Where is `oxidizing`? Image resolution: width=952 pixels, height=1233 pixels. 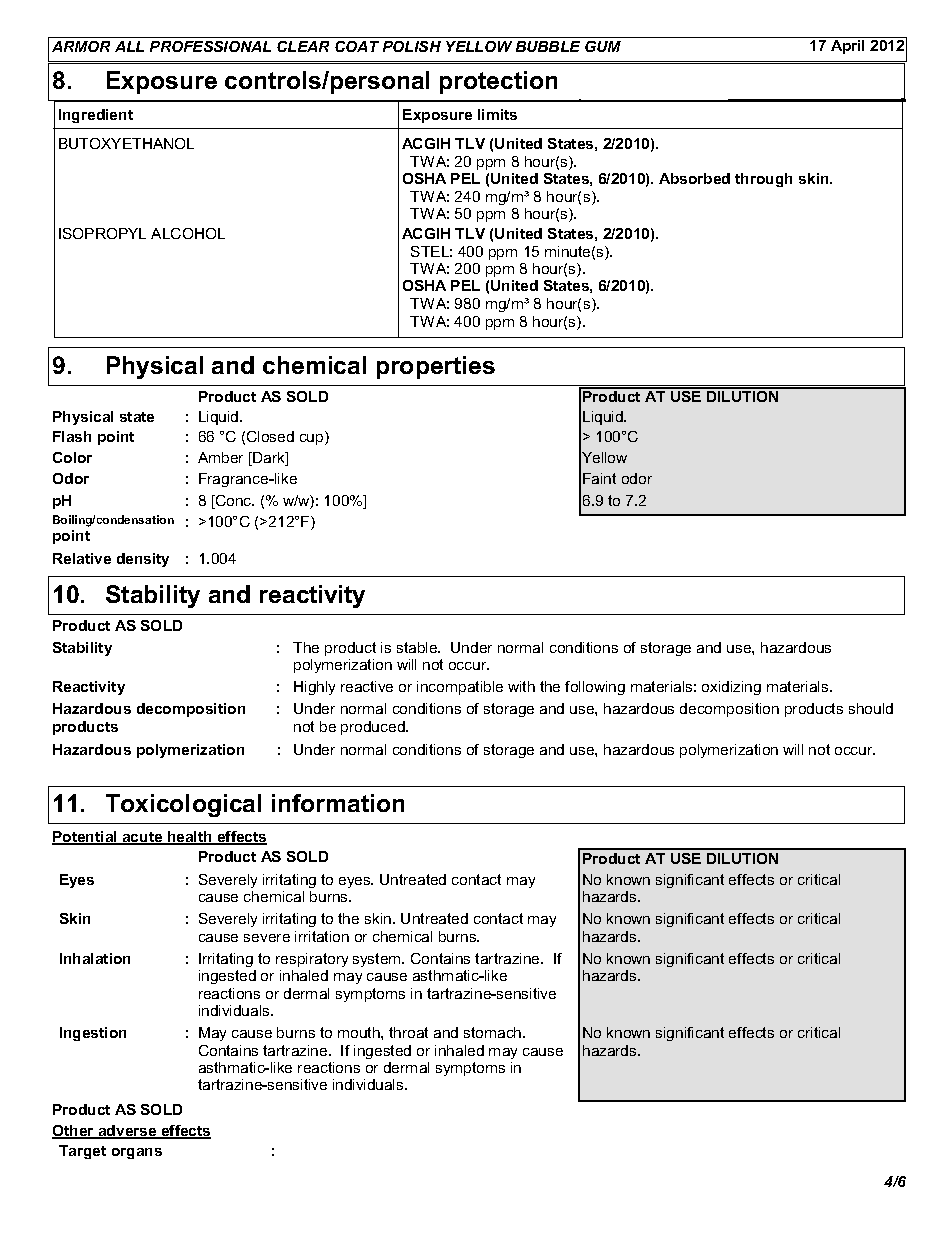
oxidizing is located at coordinates (731, 688).
